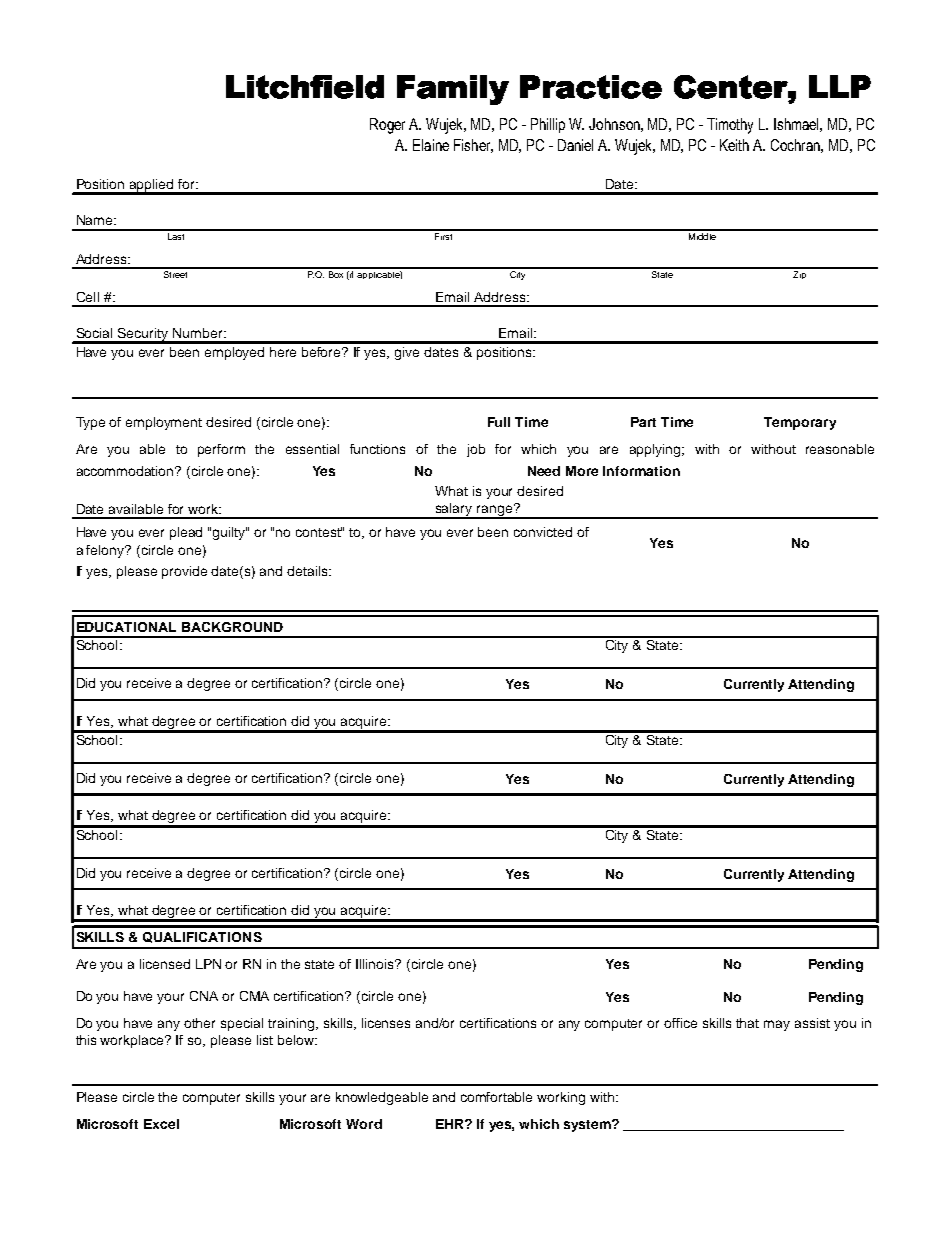  What do you see at coordinates (407, 353) in the document?
I see `give` at bounding box center [407, 353].
